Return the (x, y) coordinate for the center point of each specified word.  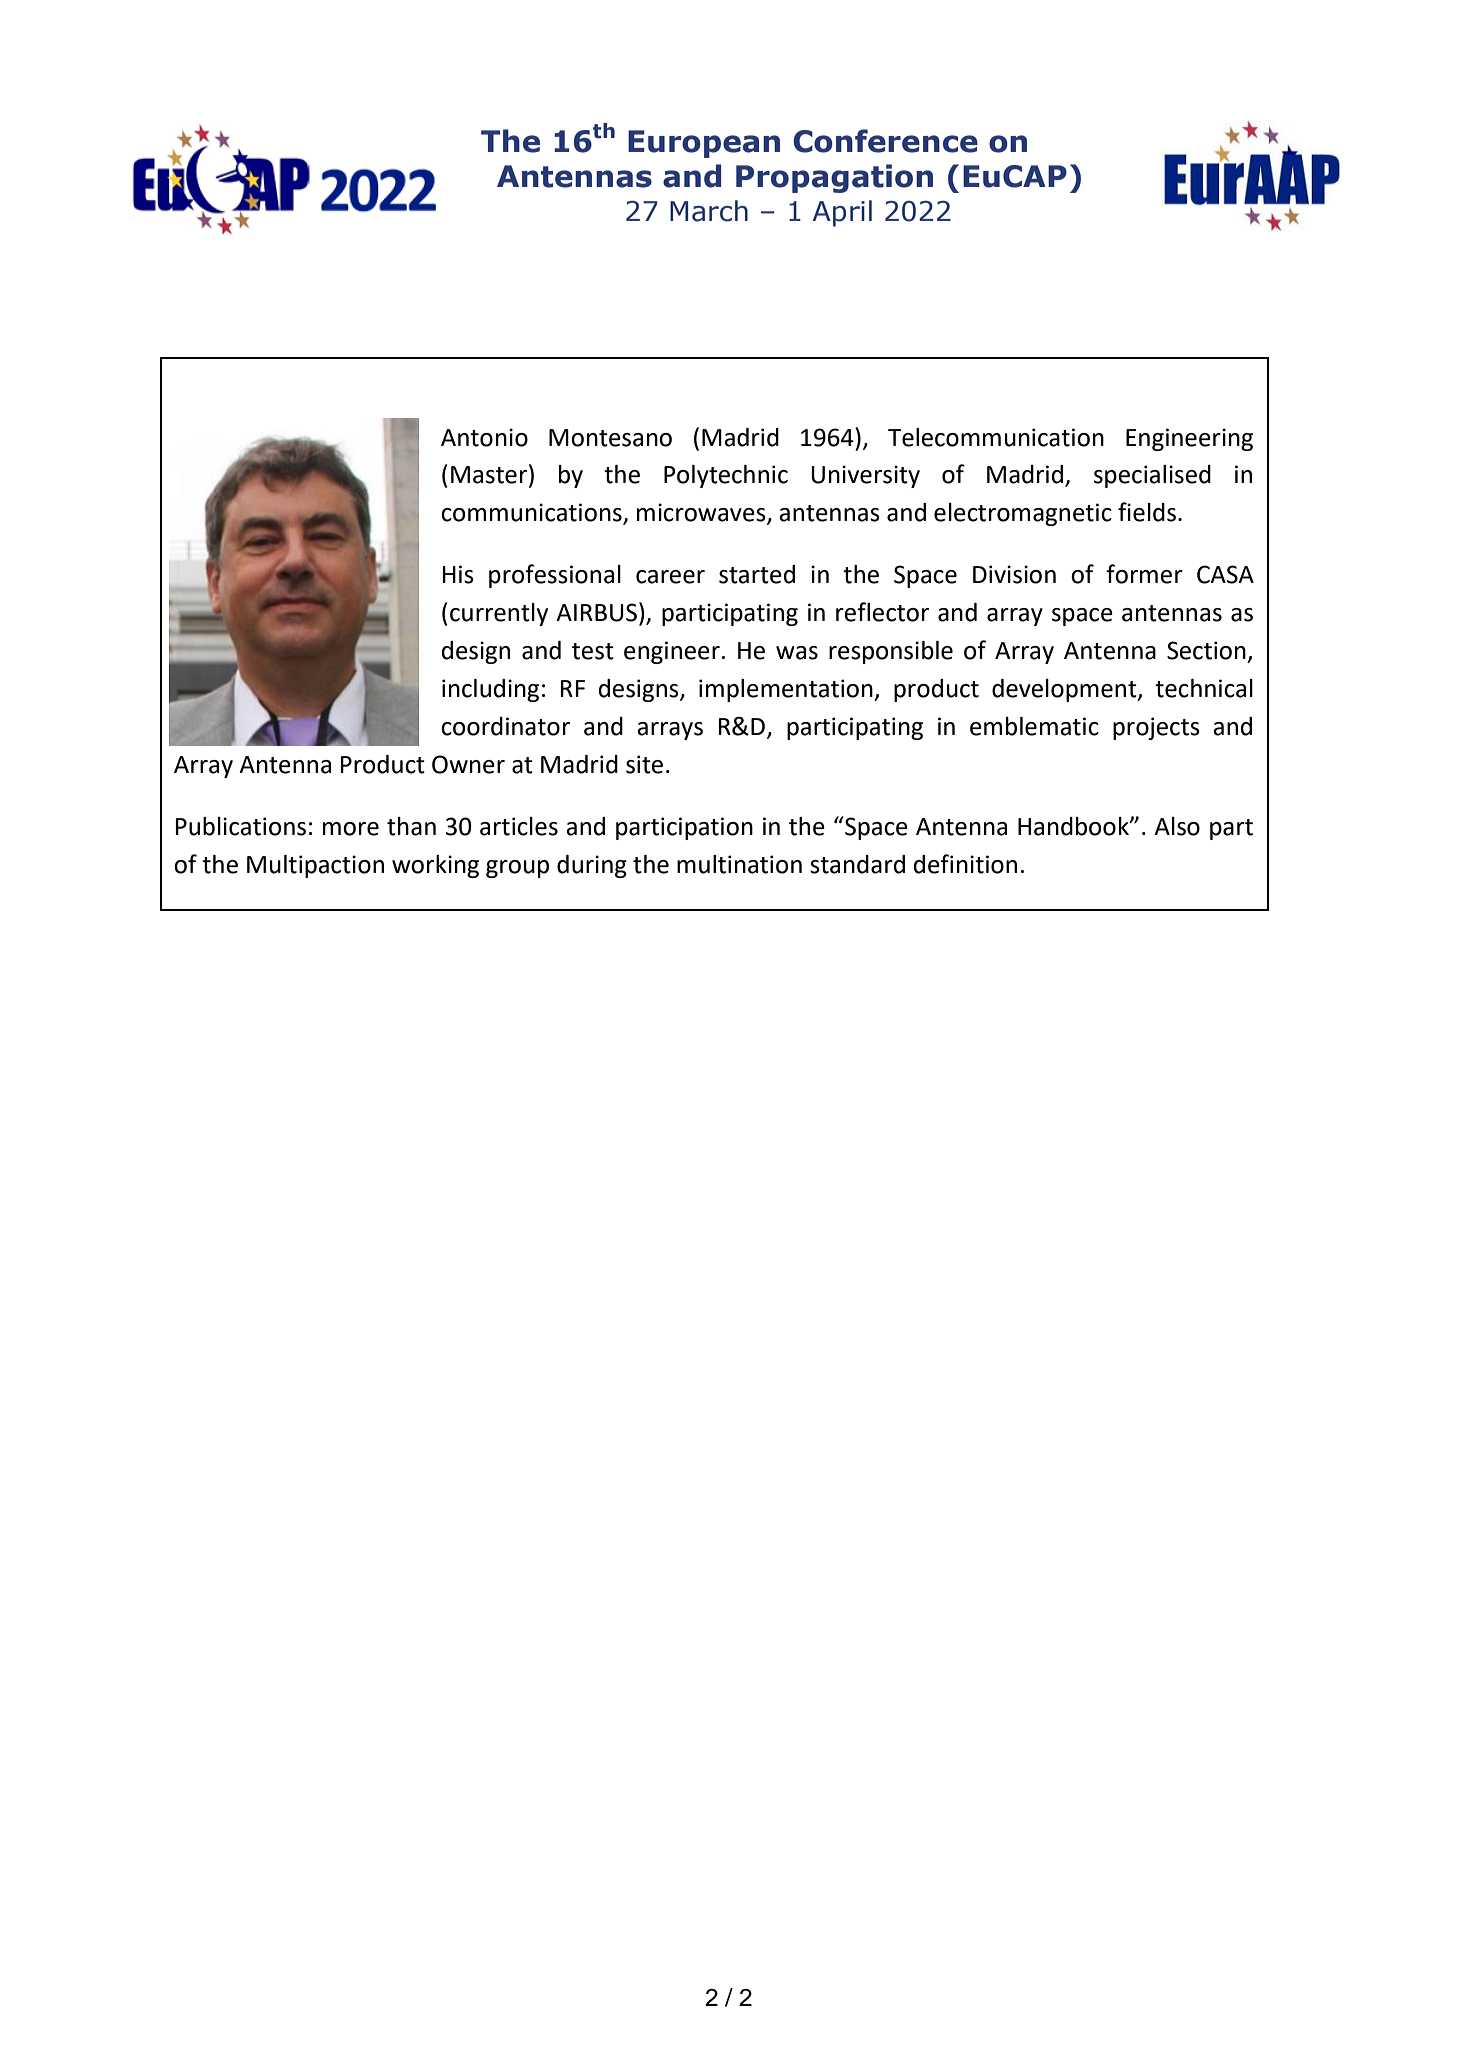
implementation (787, 690)
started (757, 574)
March (709, 211)
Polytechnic (726, 476)
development (1065, 690)
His (458, 574)
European (704, 144)
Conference (885, 141)
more (351, 829)
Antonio (484, 437)
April (842, 213)
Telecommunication (996, 437)
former (1144, 574)
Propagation (834, 178)
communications (532, 513)
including (490, 690)
